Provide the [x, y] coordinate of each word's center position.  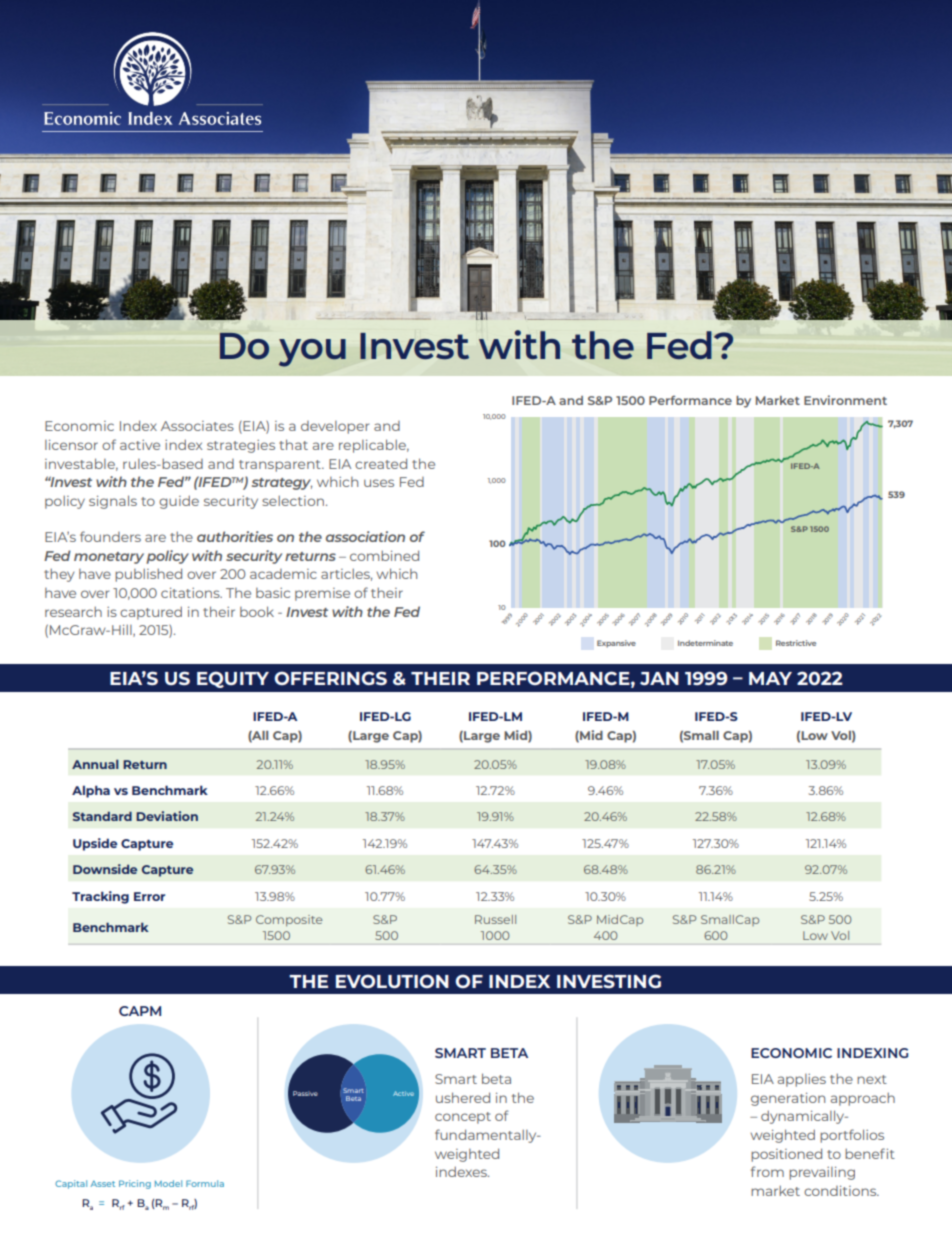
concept [463, 1118]
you [312, 353]
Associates [197, 426]
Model [168, 1183]
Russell [495, 919]
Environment [845, 400]
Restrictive [796, 643]
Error [149, 896]
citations [191, 593]
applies [802, 1080]
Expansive [616, 644]
